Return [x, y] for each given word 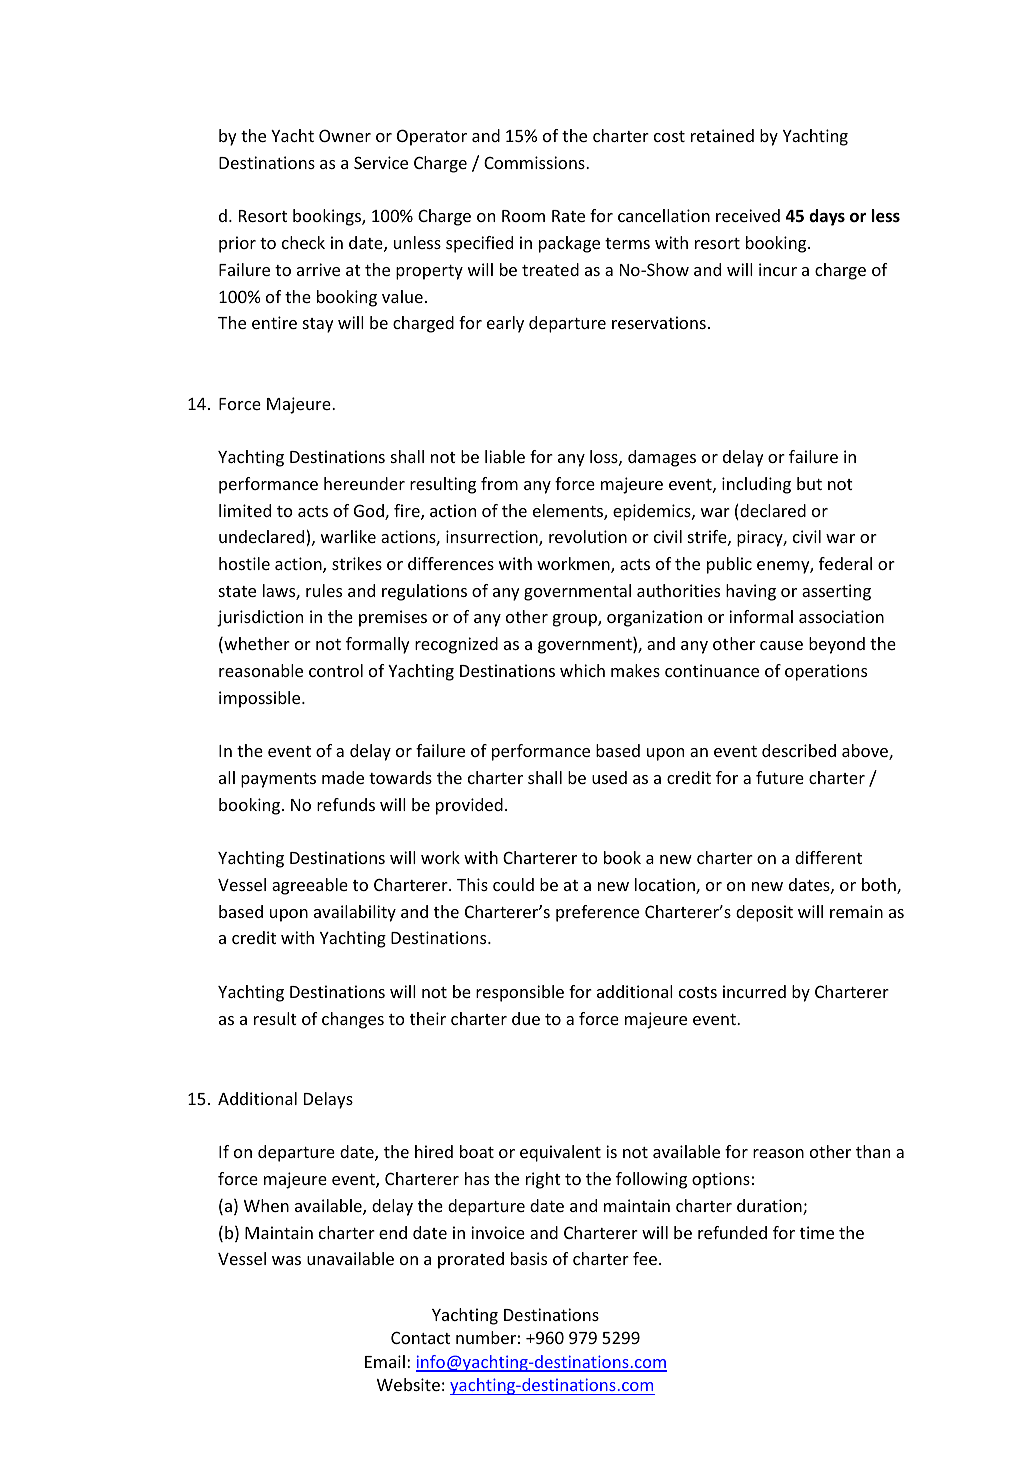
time [817, 1232]
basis [529, 1258]
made [343, 777]
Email [385, 1361]
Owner [345, 135]
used [609, 777]
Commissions [535, 162]
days [827, 217]
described [799, 750]
